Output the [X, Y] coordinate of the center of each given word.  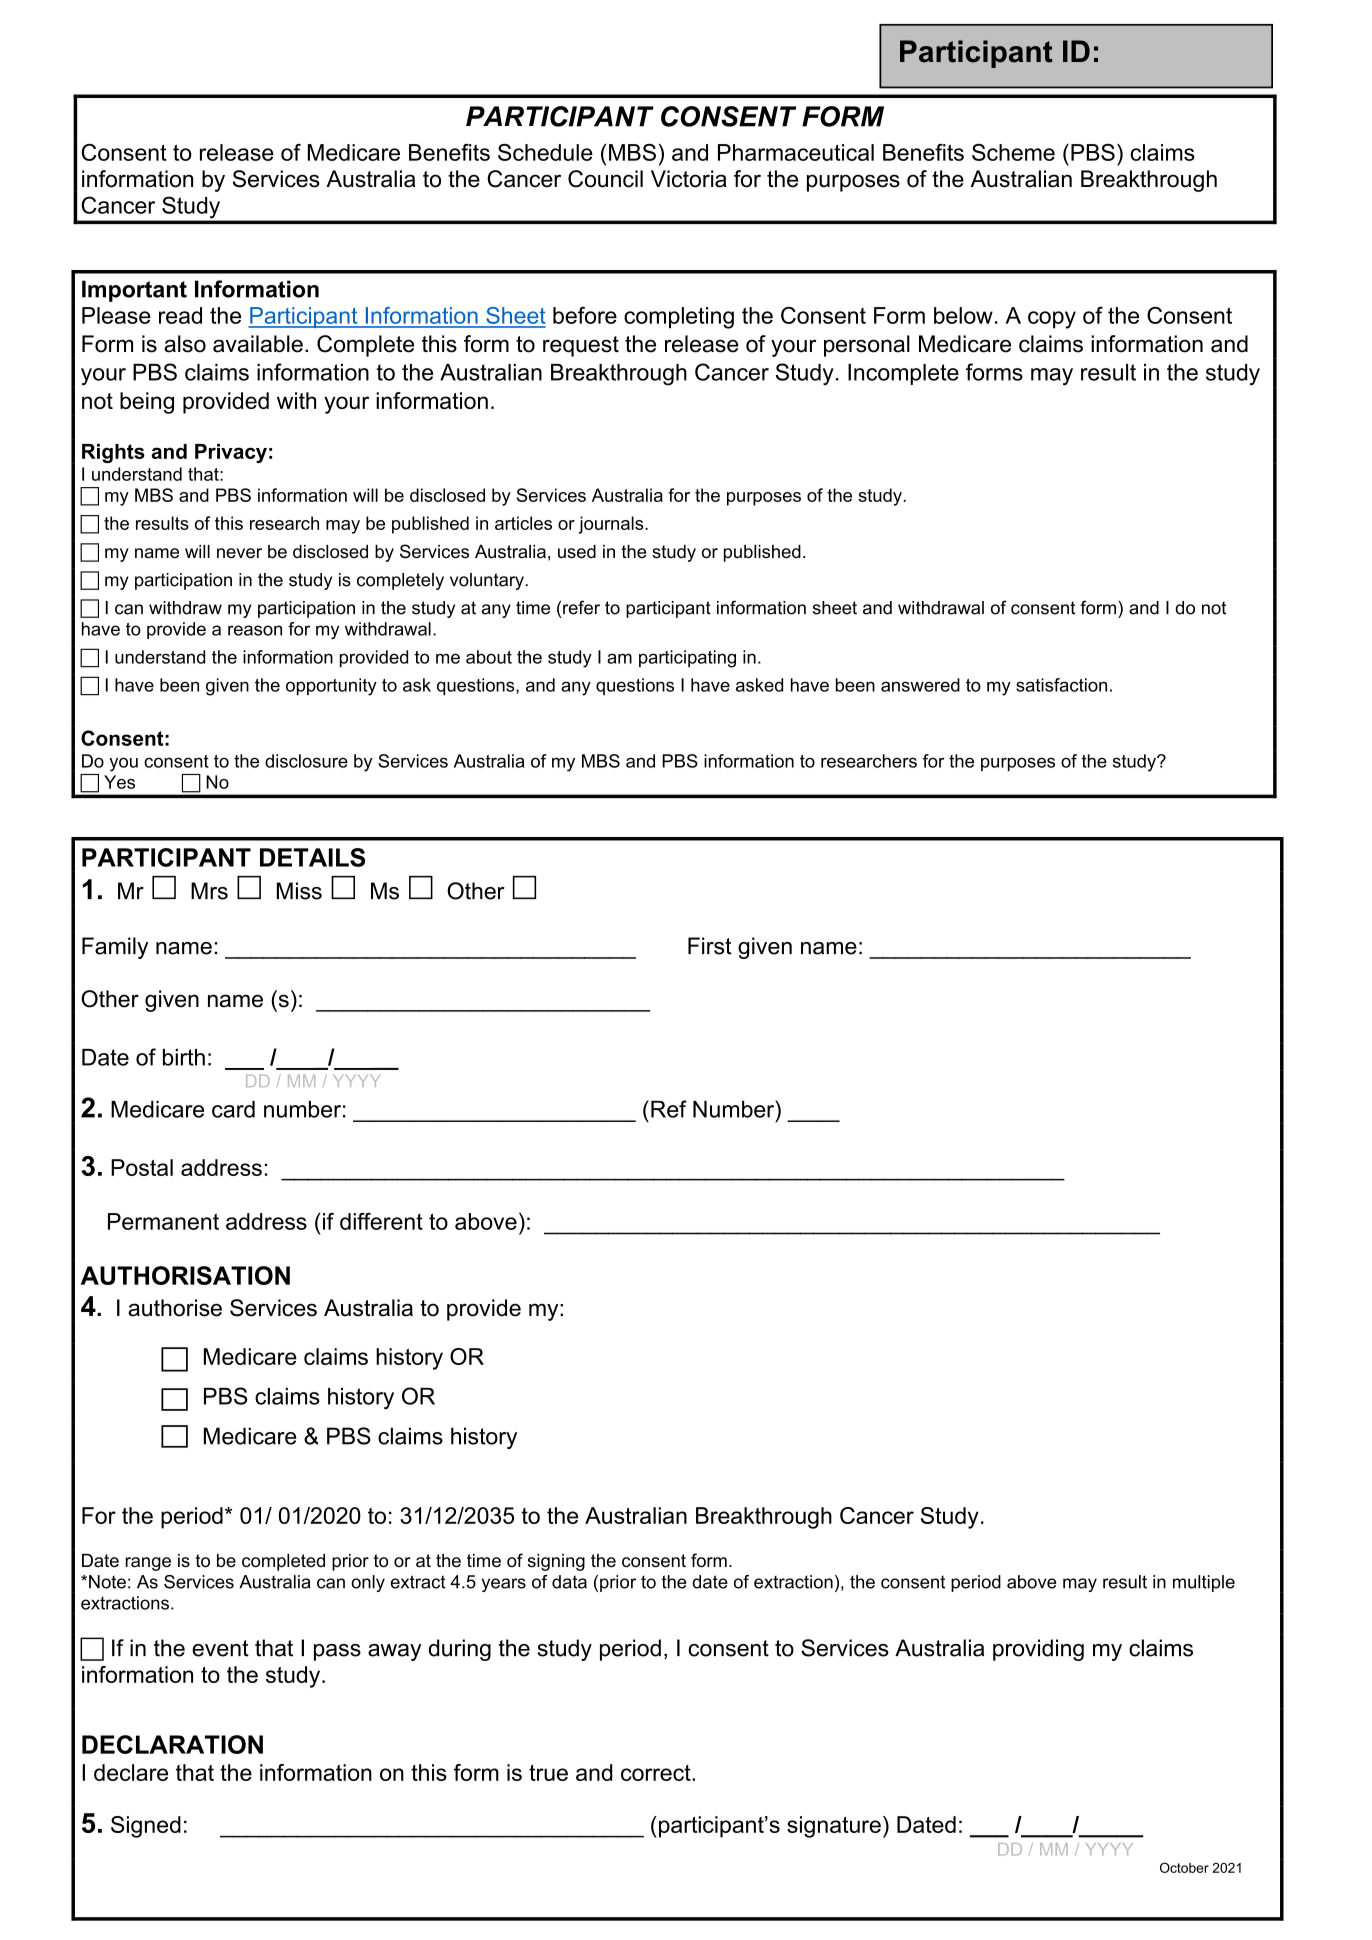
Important [134, 291]
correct [657, 1773]
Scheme [1013, 152]
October [1184, 1867]
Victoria [689, 179]
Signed [146, 1827]
